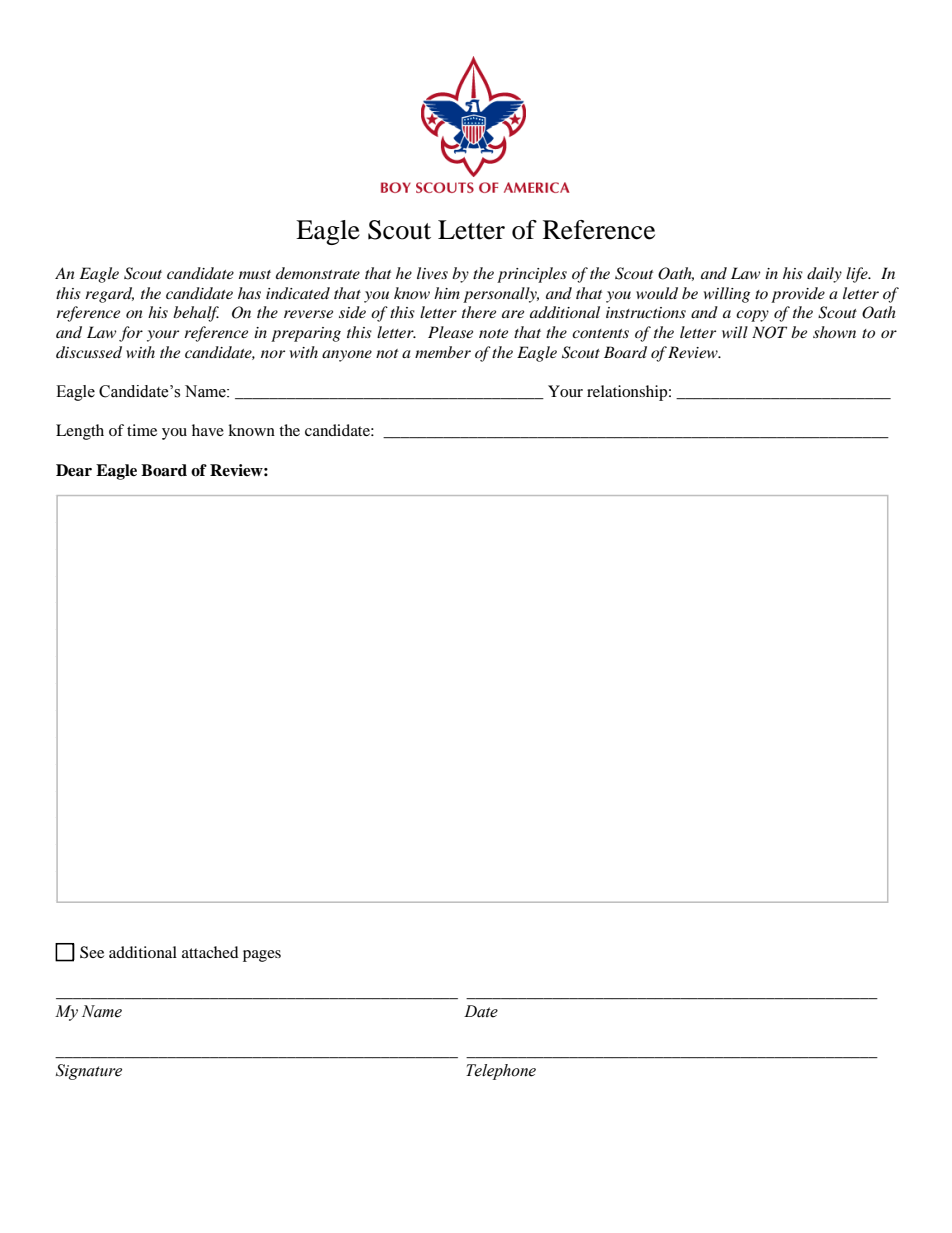 Image resolution: width=952 pixels, height=1233 pixels. What do you see at coordinates (600, 333) in the screenshot?
I see `contents` at bounding box center [600, 333].
